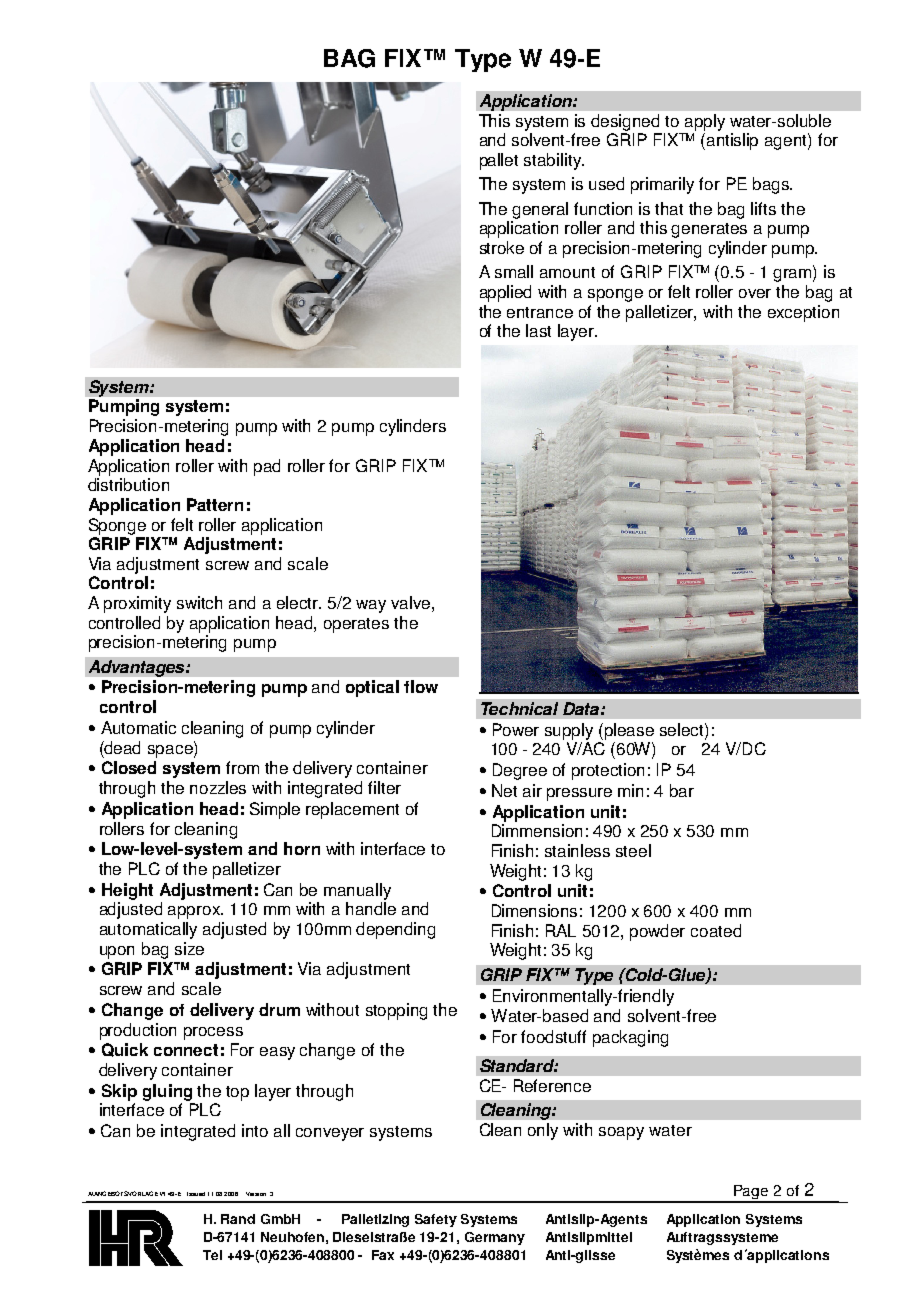 Image resolution: width=924 pixels, height=1308 pixels. What do you see at coordinates (189, 948) in the screenshot?
I see `size` at bounding box center [189, 948].
